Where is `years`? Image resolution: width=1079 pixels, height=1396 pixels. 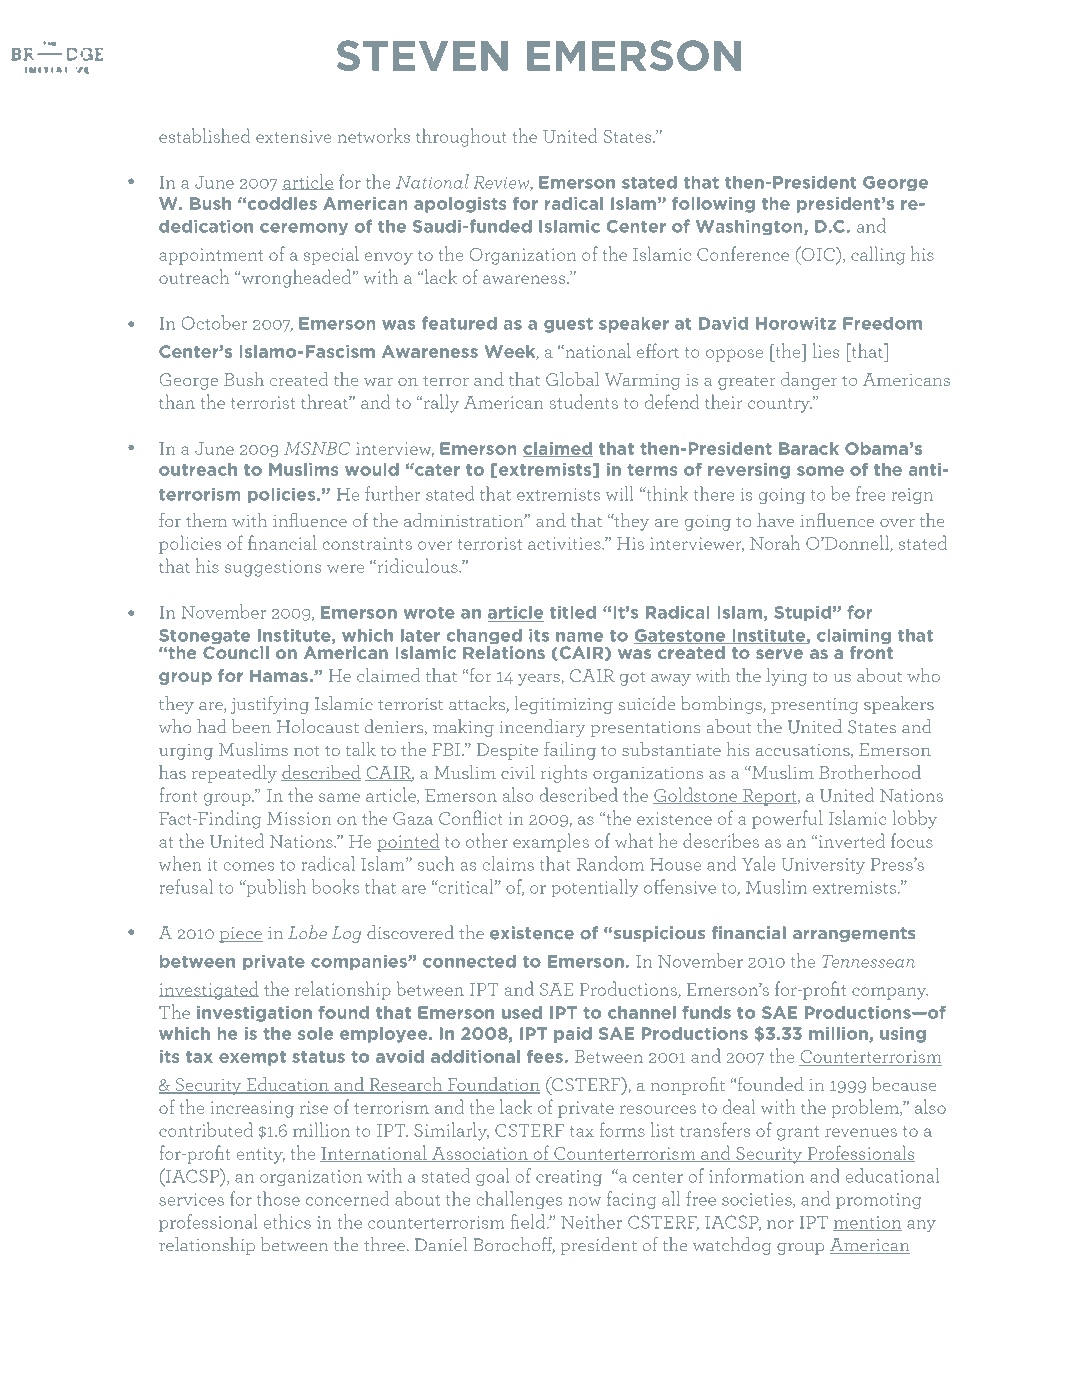 years is located at coordinates (540, 680).
